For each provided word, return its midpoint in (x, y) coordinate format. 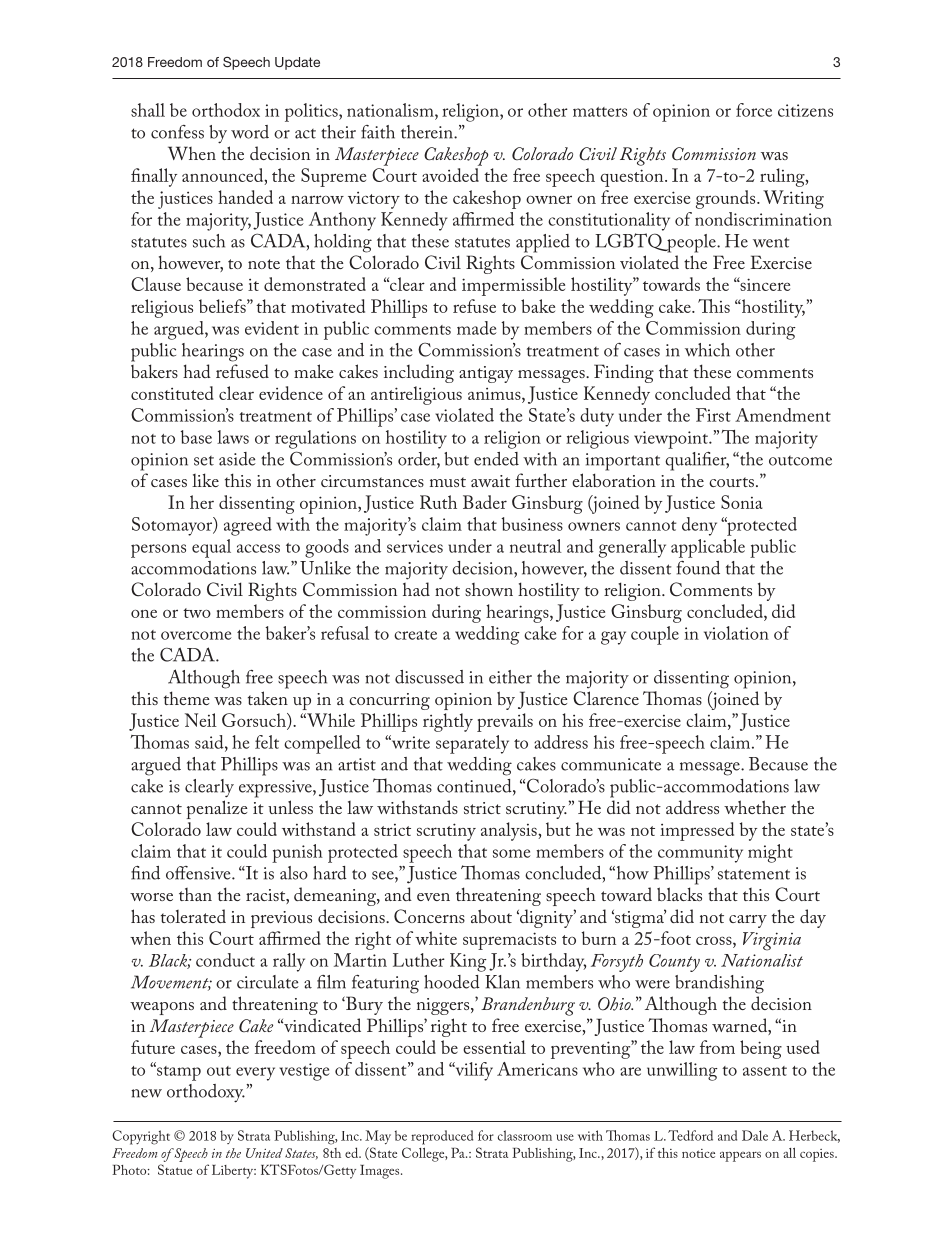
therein (428, 132)
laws (233, 437)
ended (496, 459)
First (713, 415)
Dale (755, 1135)
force (754, 110)
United (264, 1153)
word (250, 132)
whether (755, 807)
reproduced (442, 1137)
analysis (510, 831)
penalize (216, 809)
